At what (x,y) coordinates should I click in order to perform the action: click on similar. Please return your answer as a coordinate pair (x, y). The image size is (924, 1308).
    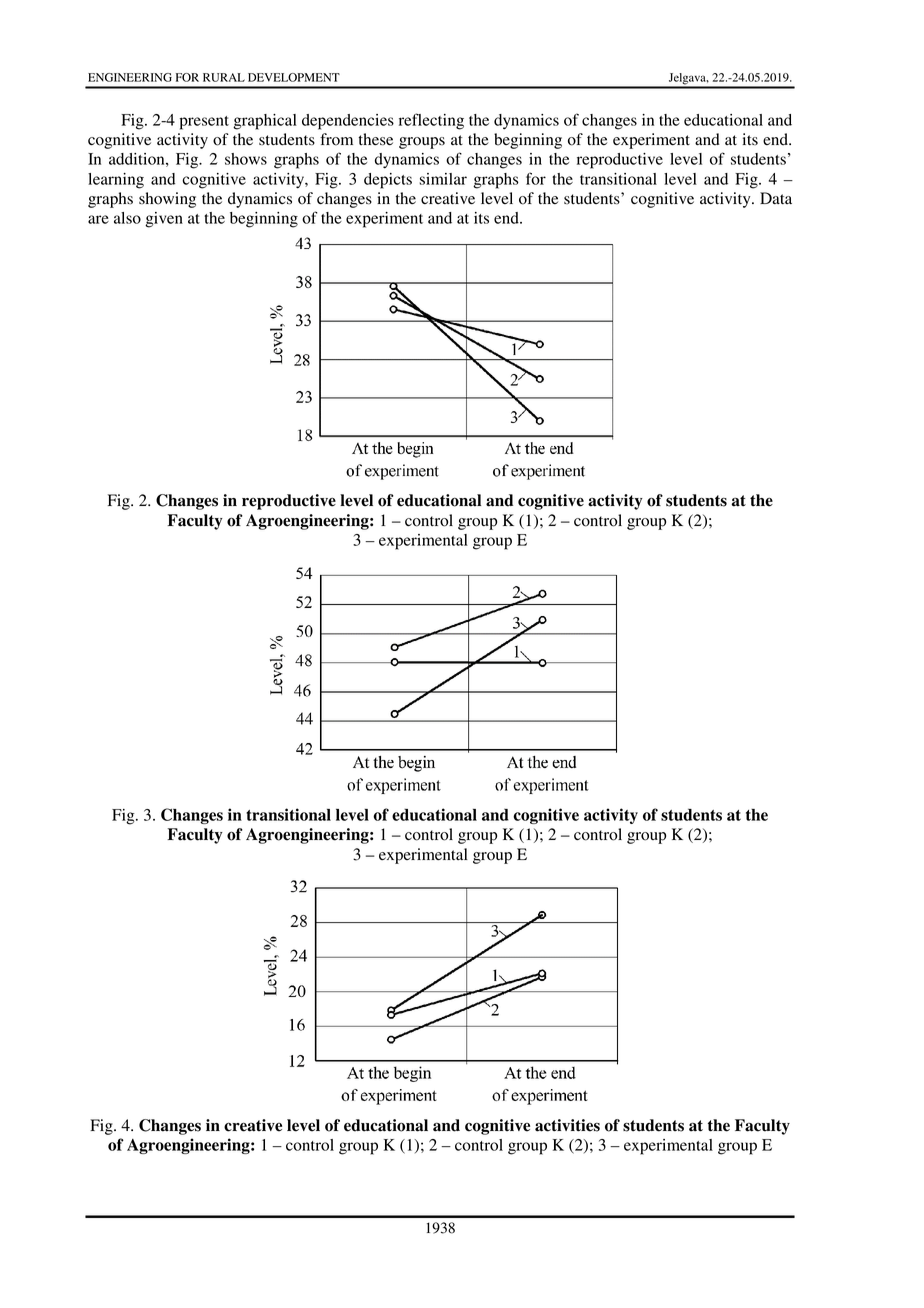
    Looking at the image, I should click on (443, 179).
